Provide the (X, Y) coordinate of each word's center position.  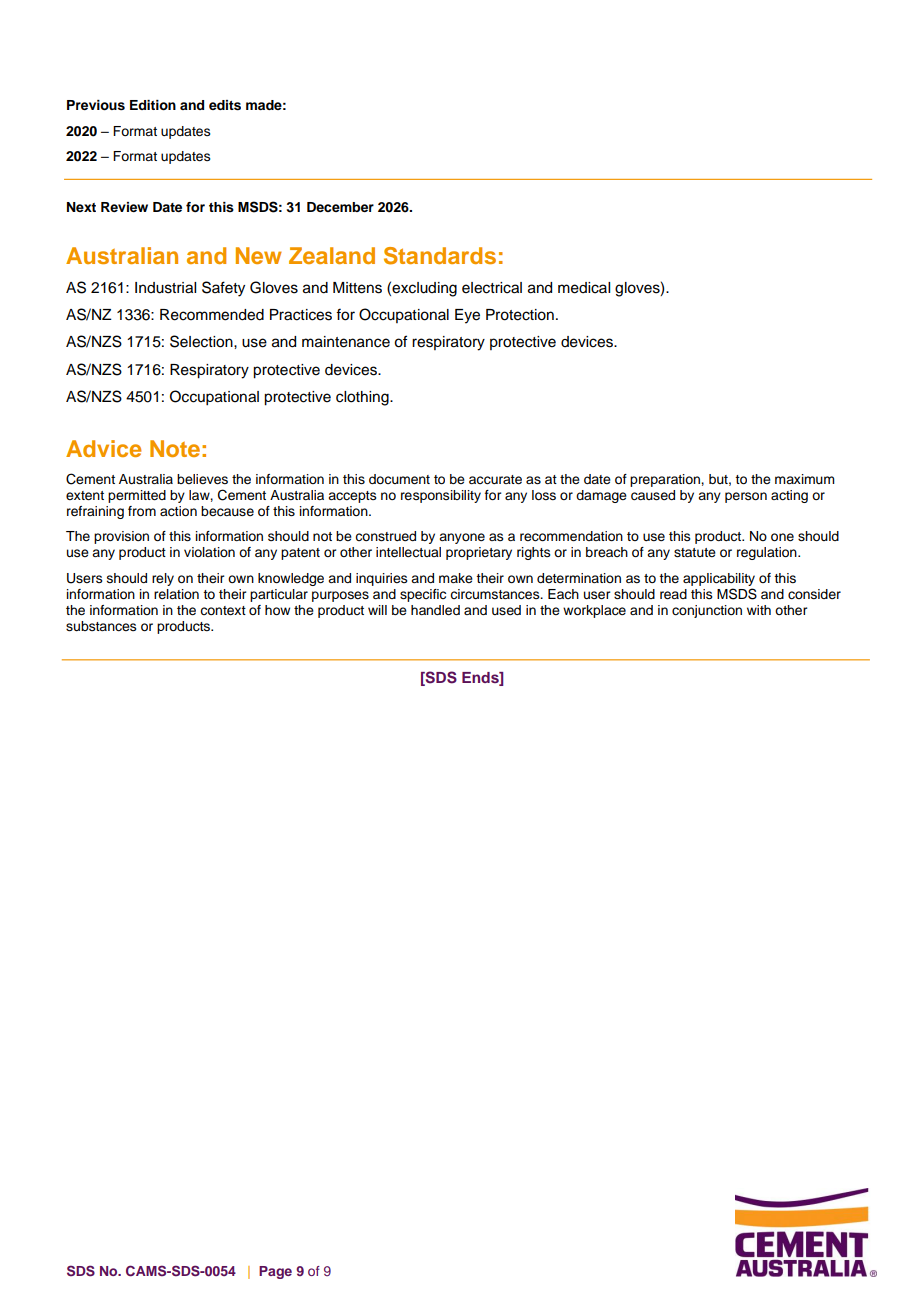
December (340, 207)
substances (101, 626)
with (759, 610)
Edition (153, 105)
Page (275, 1272)
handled (435, 610)
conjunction (707, 611)
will (377, 610)
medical (584, 288)
